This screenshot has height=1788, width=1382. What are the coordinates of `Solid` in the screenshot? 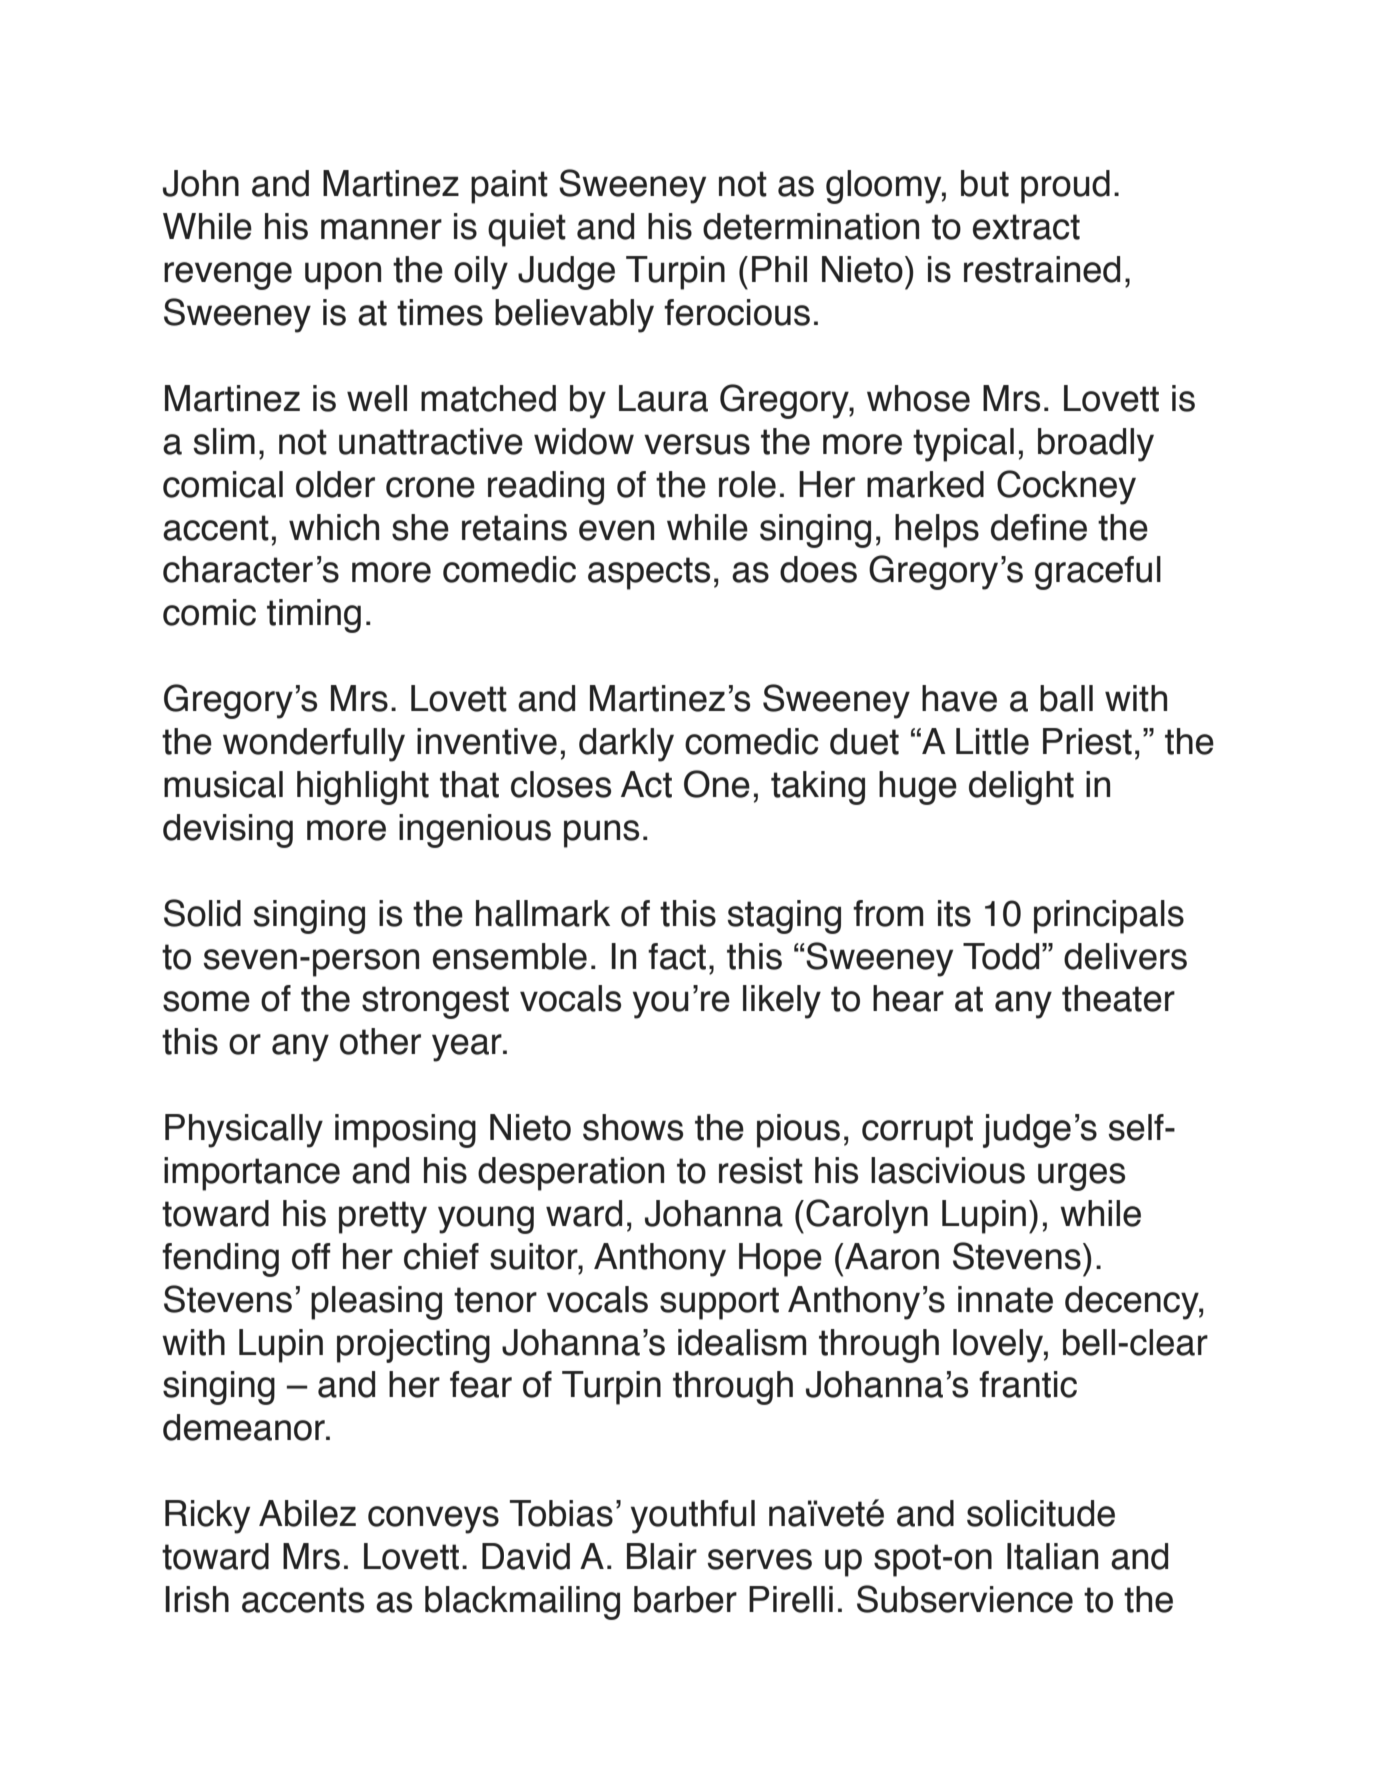 It's located at (202, 913).
